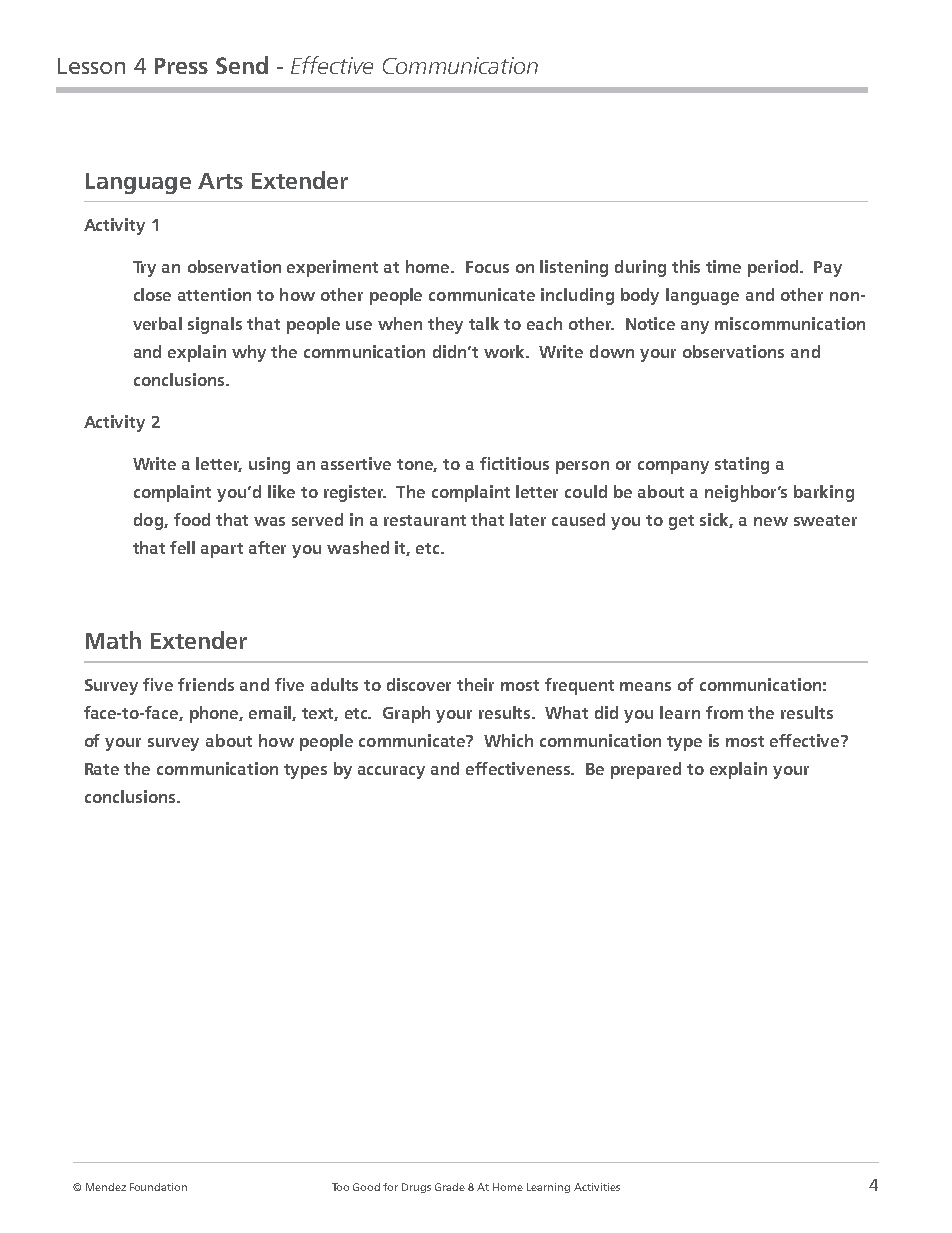 The height and width of the screenshot is (1233, 952). Describe the element at coordinates (723, 266) in the screenshot. I see `time` at that location.
